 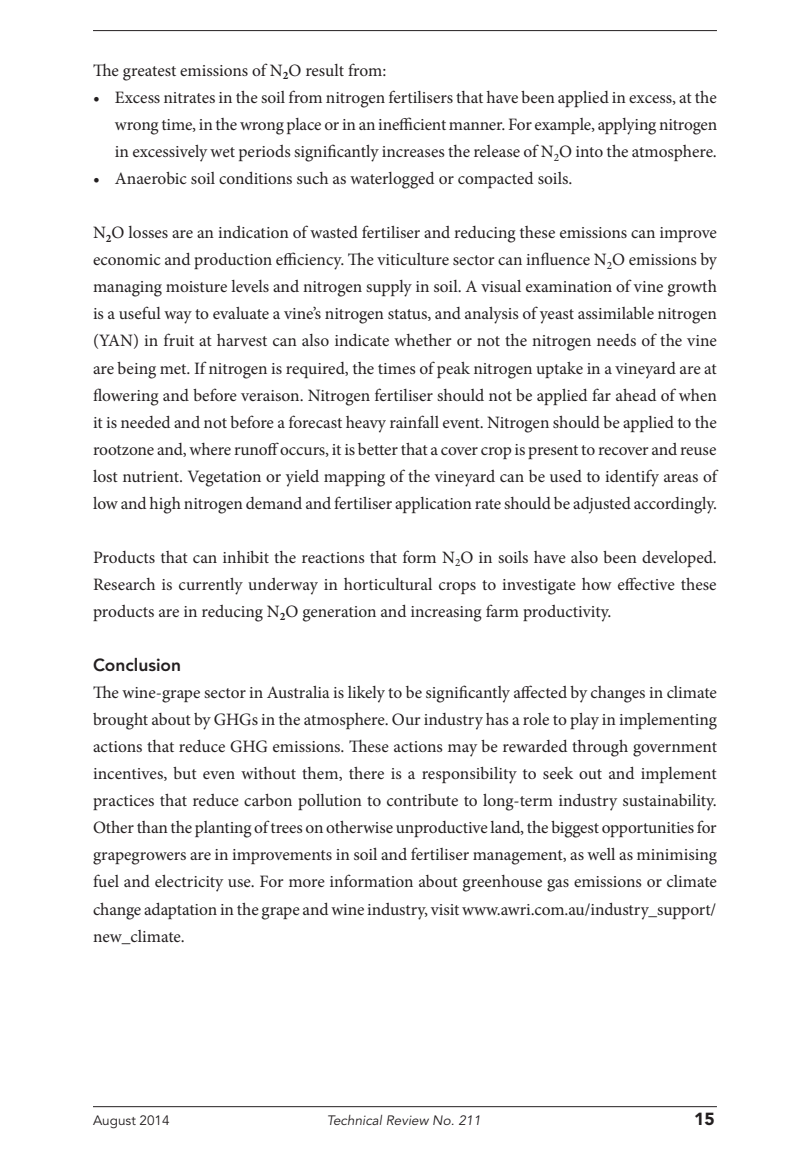 I want to click on greatest, so click(x=149, y=73).
